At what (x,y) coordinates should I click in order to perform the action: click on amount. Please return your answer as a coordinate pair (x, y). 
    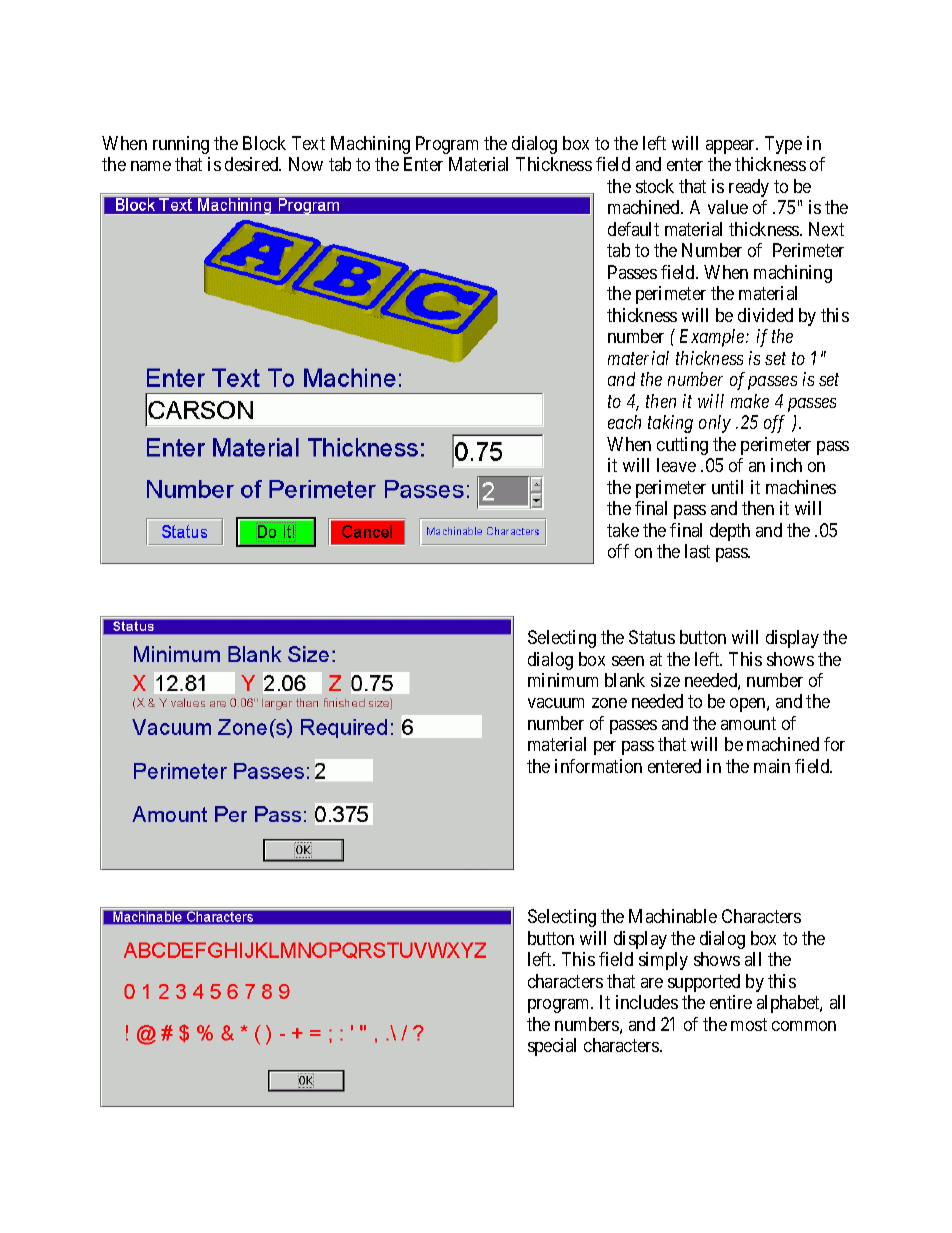
    Looking at the image, I should click on (748, 723).
